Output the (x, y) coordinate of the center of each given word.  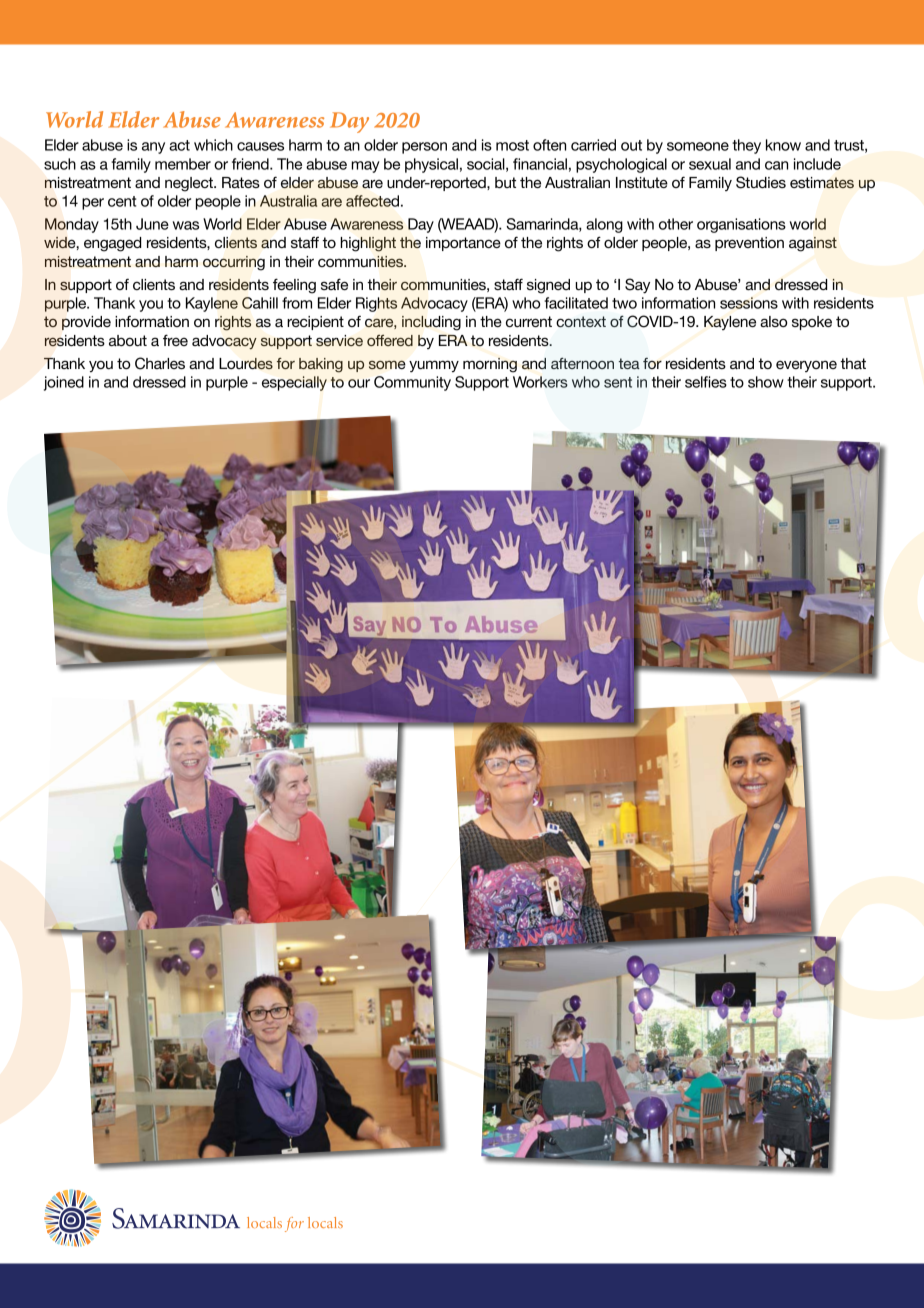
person (424, 148)
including (431, 323)
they (746, 146)
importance (463, 244)
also (773, 321)
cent (122, 201)
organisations (741, 225)
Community (412, 383)
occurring (234, 263)
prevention (749, 244)
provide (86, 323)
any (153, 148)
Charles (160, 363)
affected (374, 201)
